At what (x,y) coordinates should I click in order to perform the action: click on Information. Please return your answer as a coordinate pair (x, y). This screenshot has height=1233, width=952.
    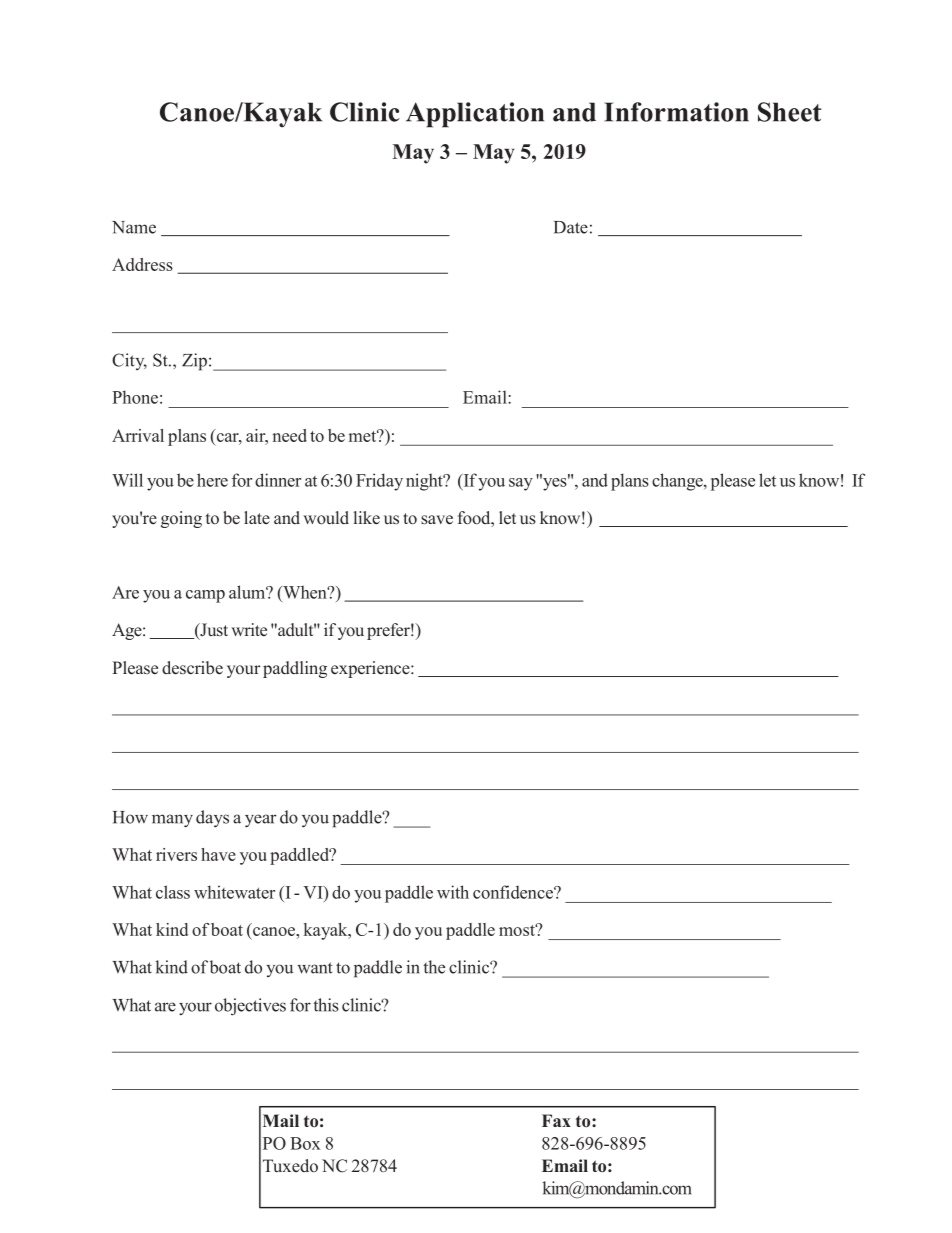
    Looking at the image, I should click on (676, 112).
